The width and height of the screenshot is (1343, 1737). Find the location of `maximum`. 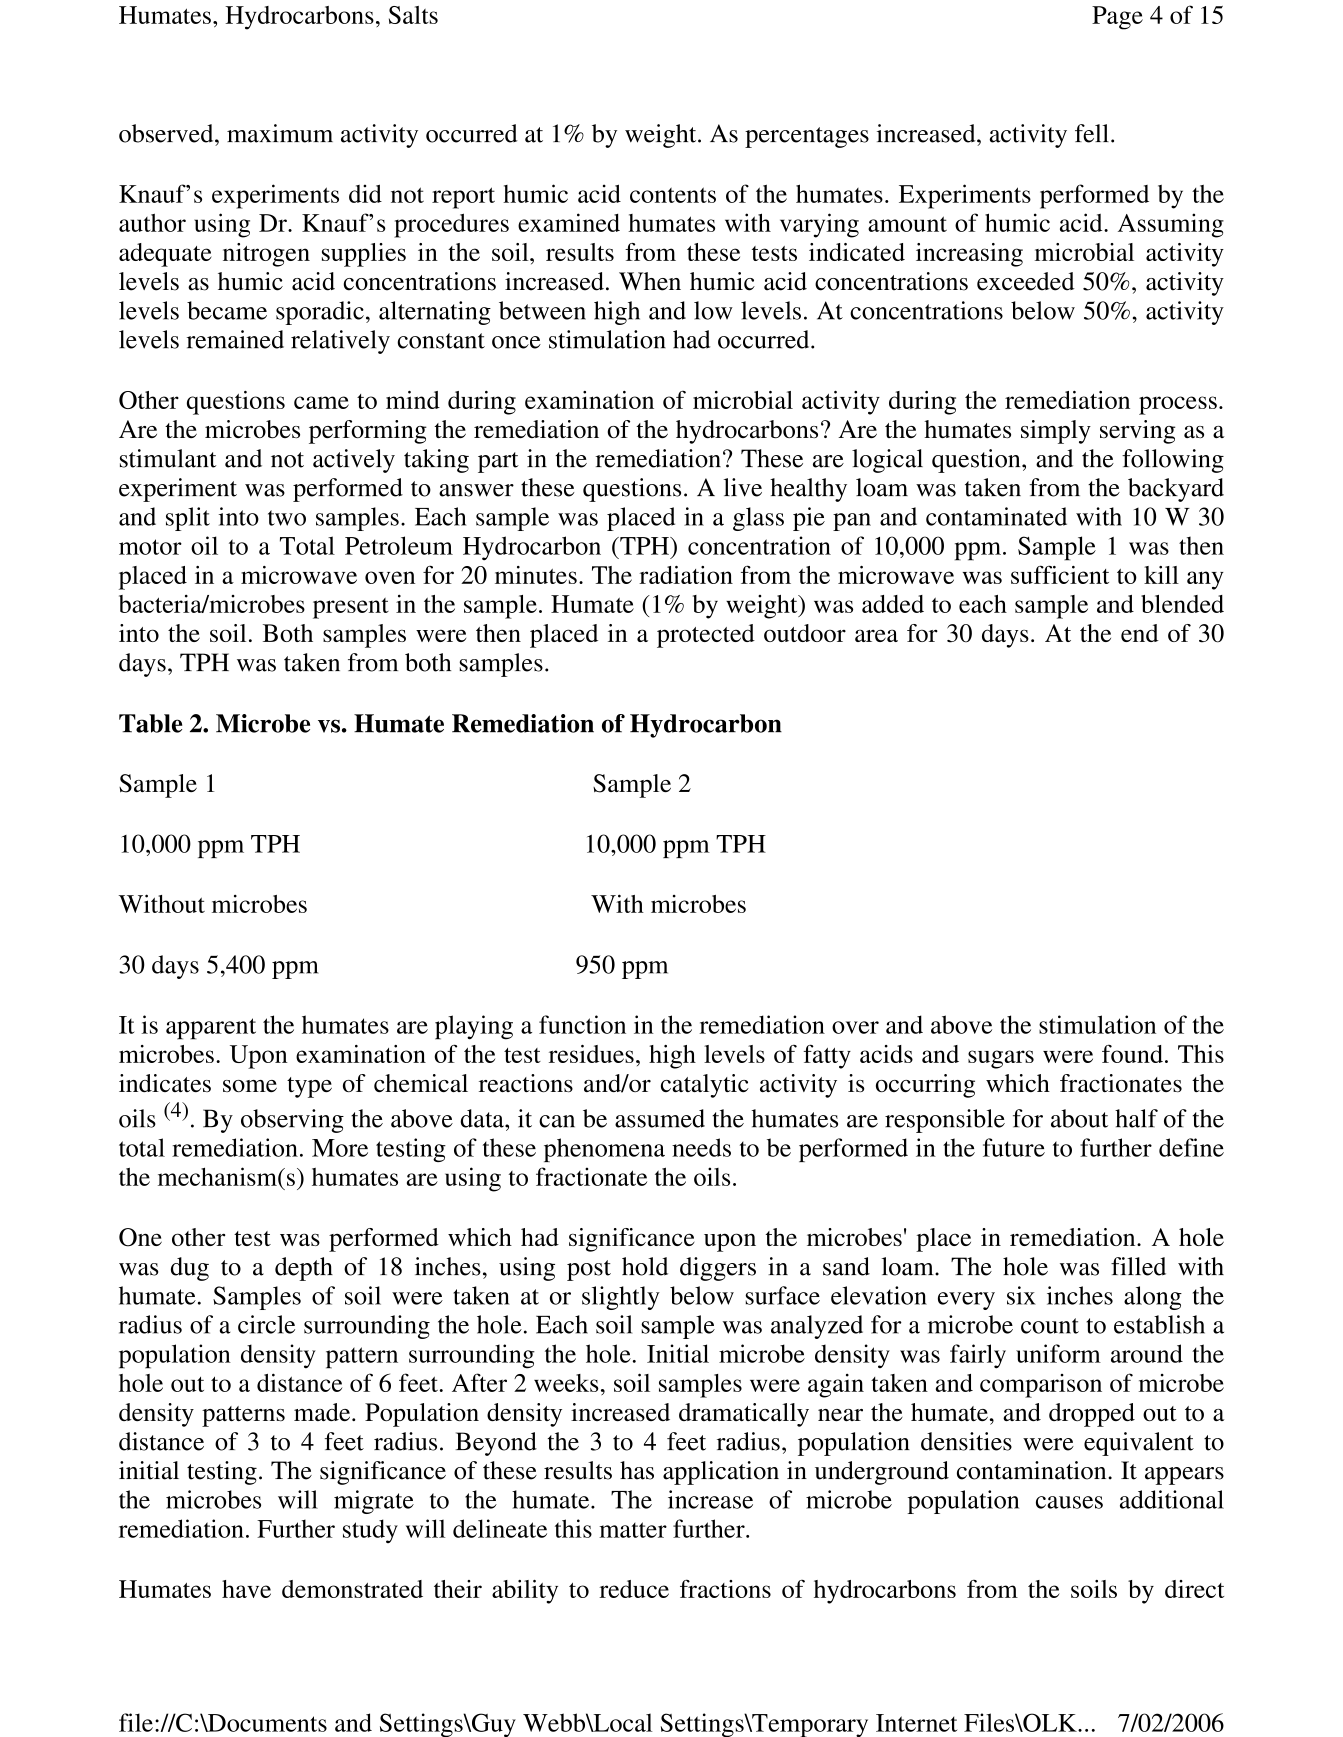

maximum is located at coordinates (280, 133).
